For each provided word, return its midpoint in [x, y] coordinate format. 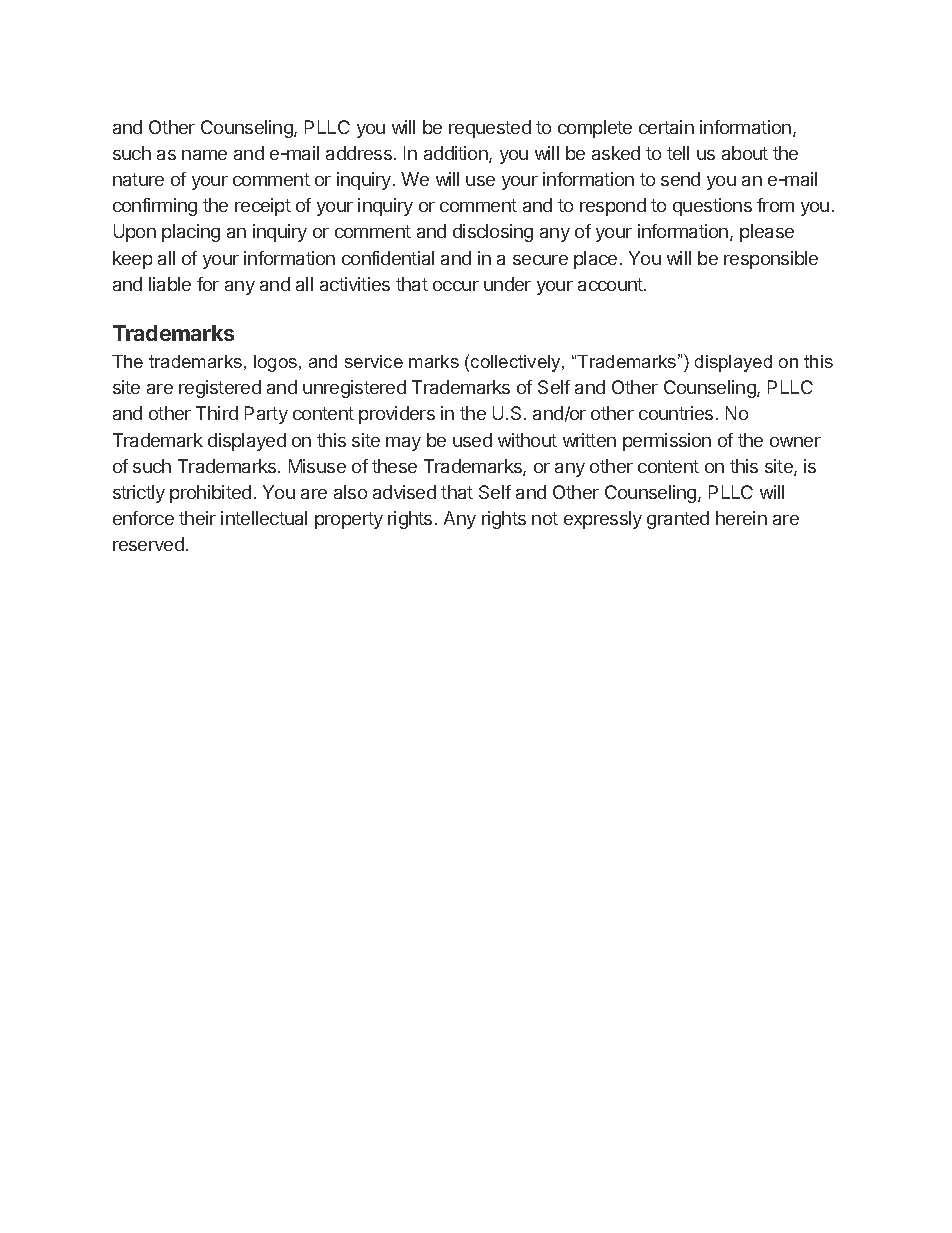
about [745, 153]
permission [667, 442]
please [767, 233]
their [197, 518]
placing [191, 233]
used [472, 440]
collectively [517, 363]
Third [217, 413]
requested [490, 129]
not [545, 518]
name [204, 155]
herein [741, 518]
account [611, 284]
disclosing [493, 233]
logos [277, 363]
